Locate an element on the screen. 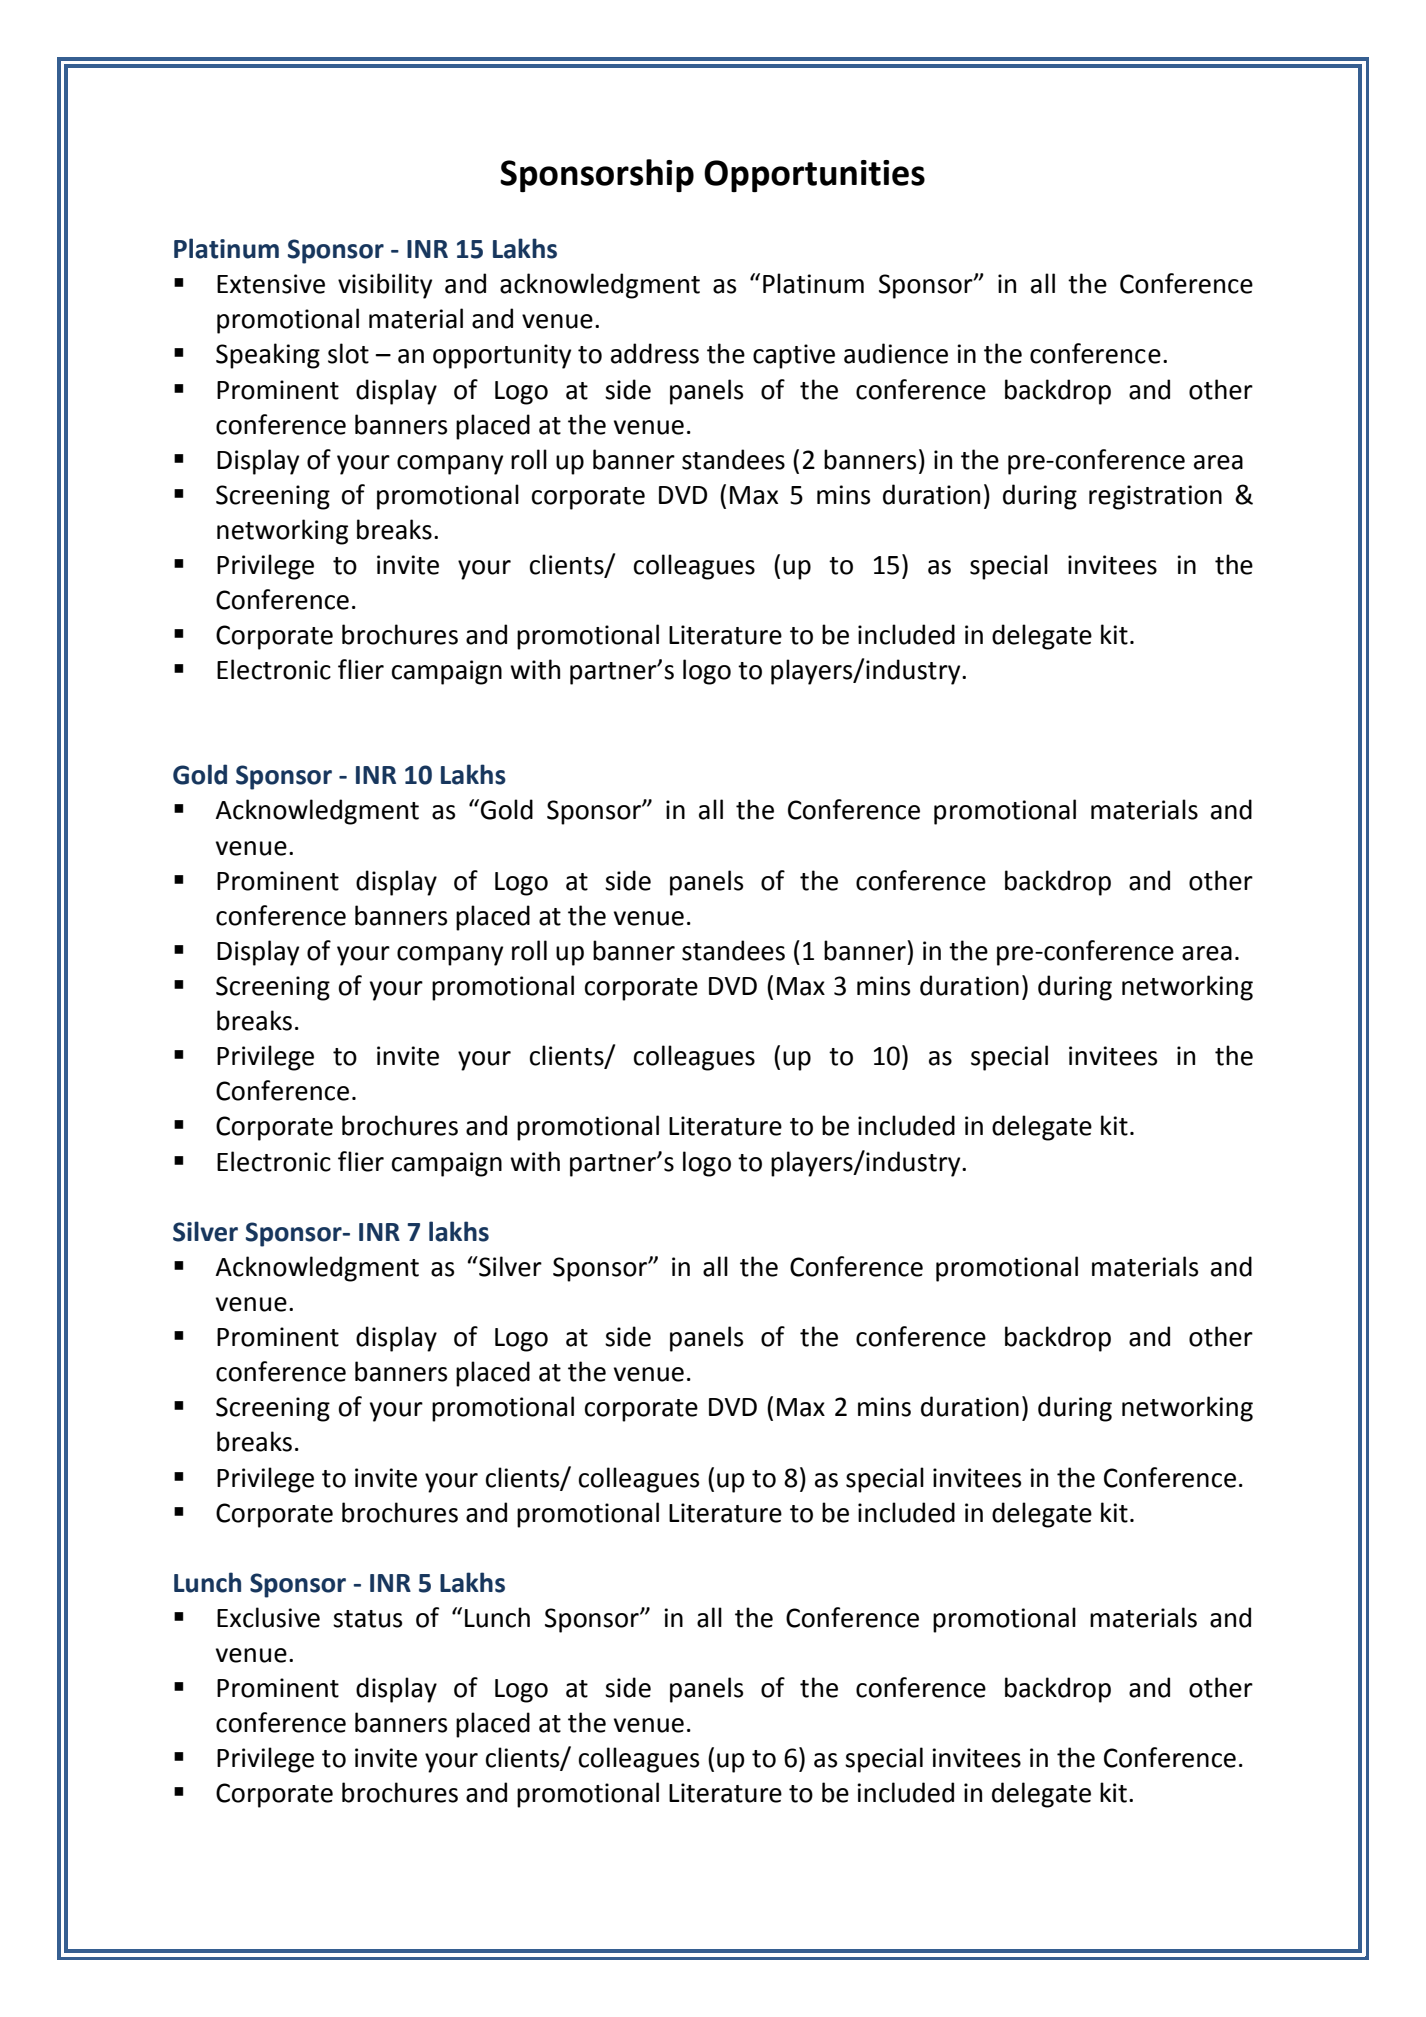 The height and width of the screenshot is (2017, 1426). captive is located at coordinates (794, 356).
